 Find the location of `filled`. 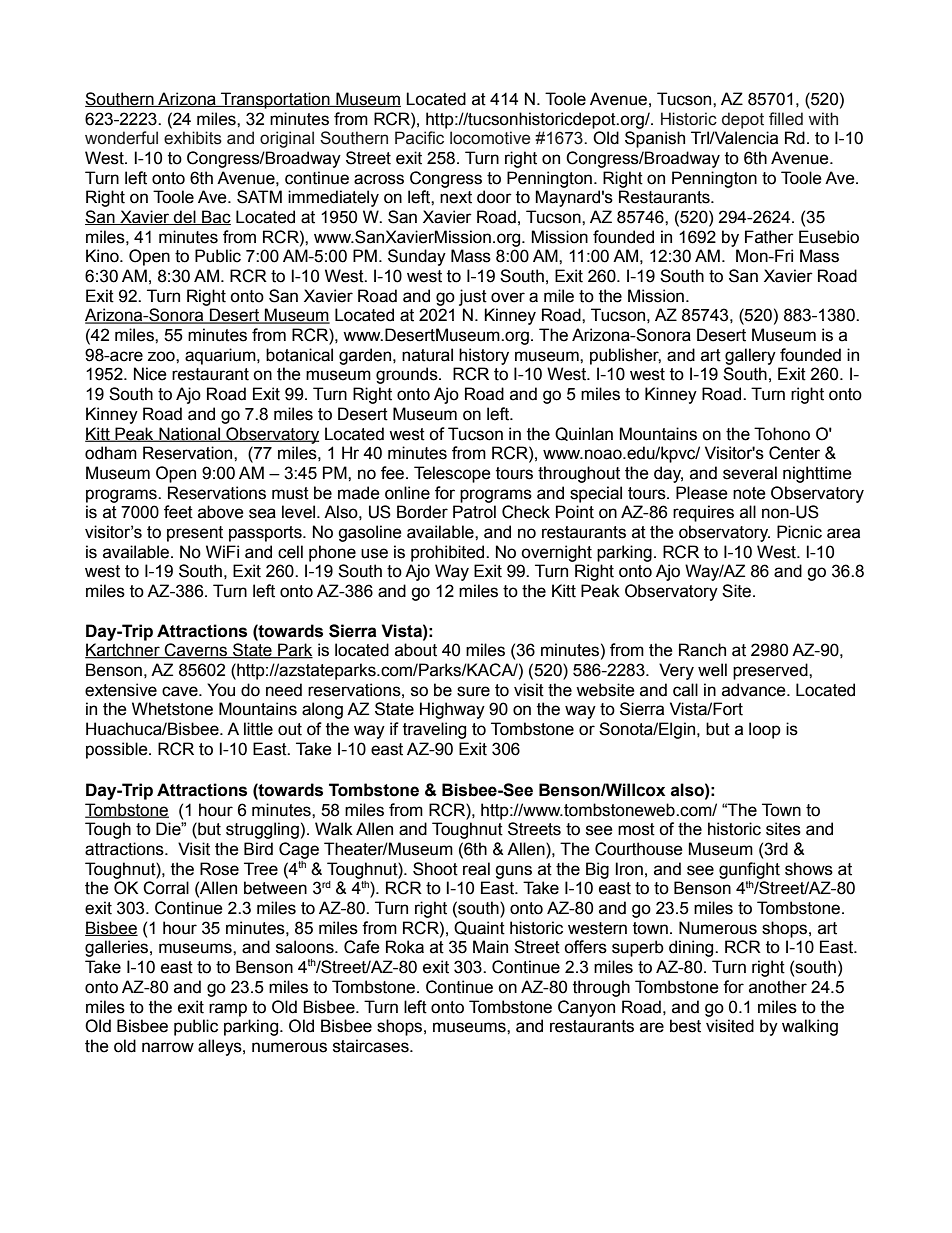

filled is located at coordinates (786, 119).
